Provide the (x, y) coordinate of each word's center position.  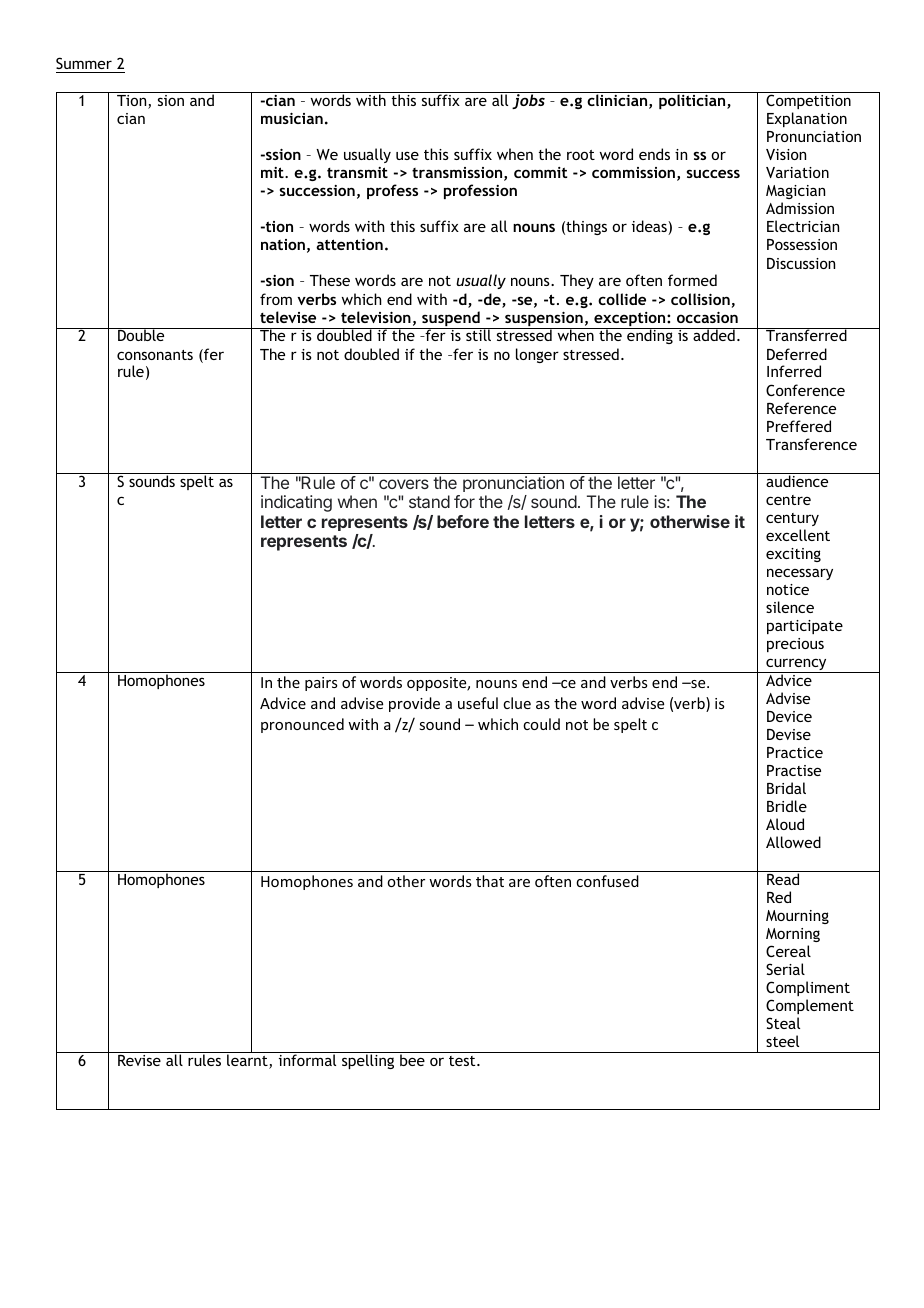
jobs (528, 100)
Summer (84, 63)
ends (654, 154)
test (463, 1061)
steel (782, 1041)
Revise (139, 1060)
